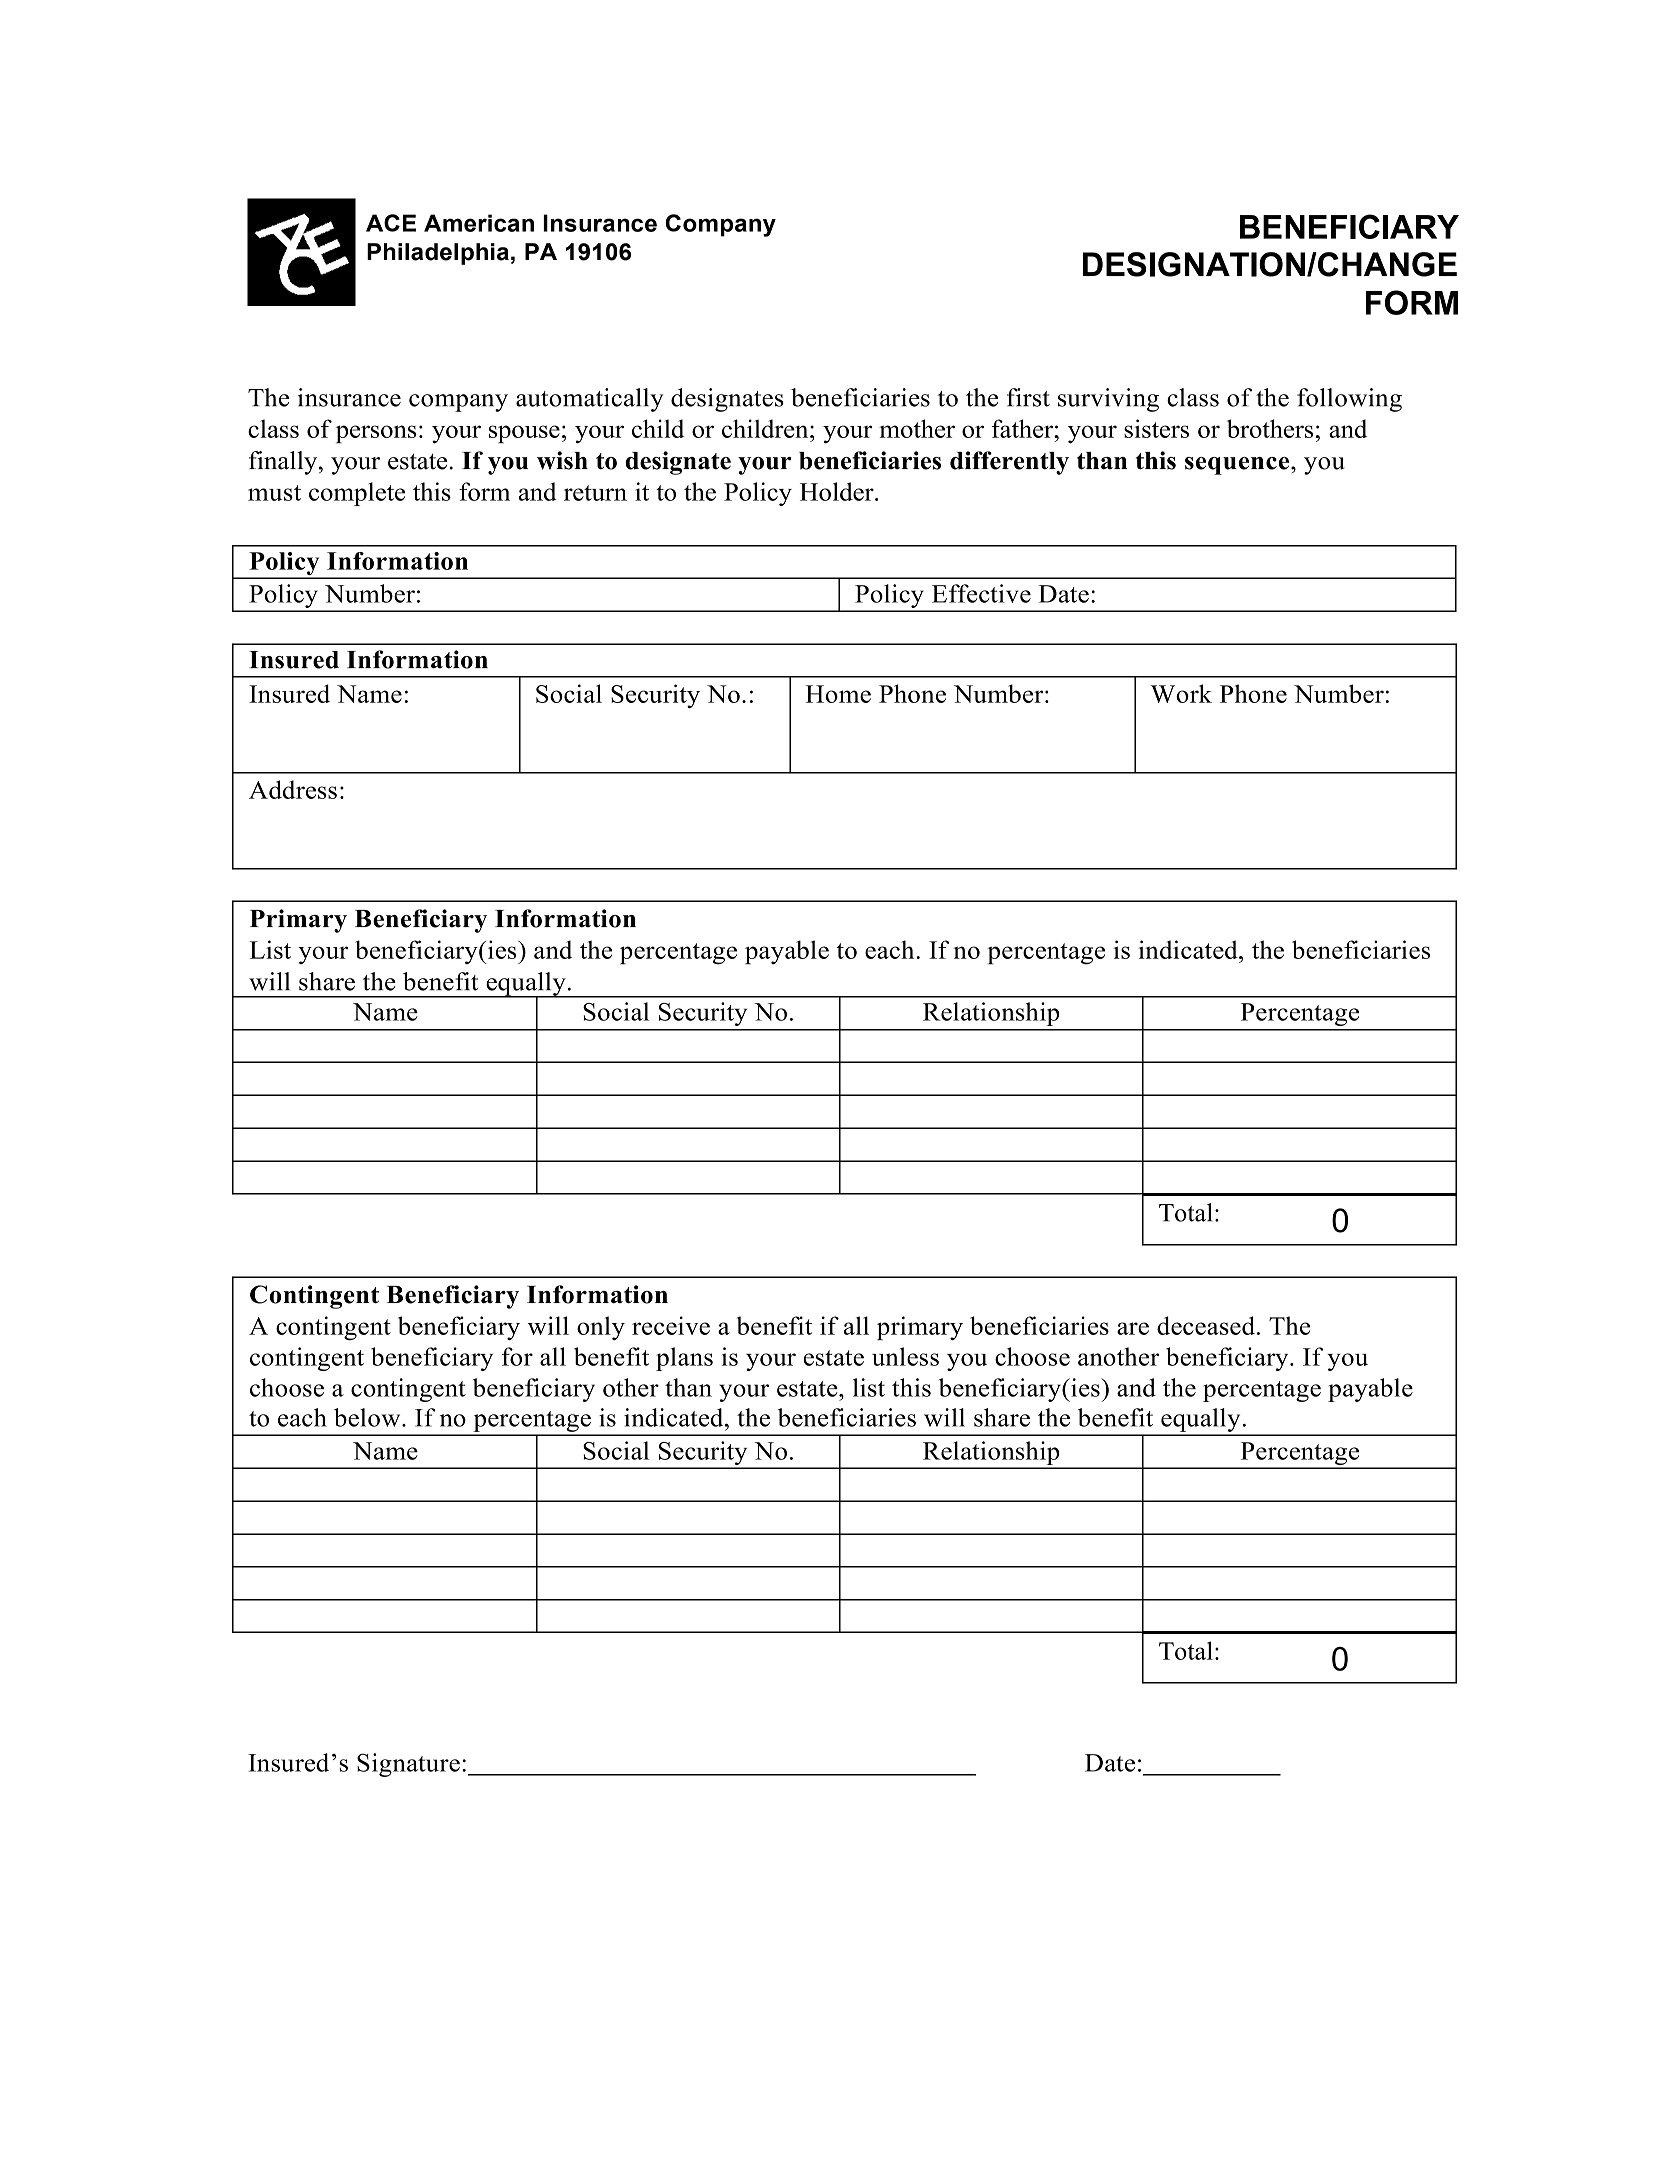 This document has width=1676, height=2169. Describe the element at coordinates (981, 593) in the document. I see `Effective` at that location.
